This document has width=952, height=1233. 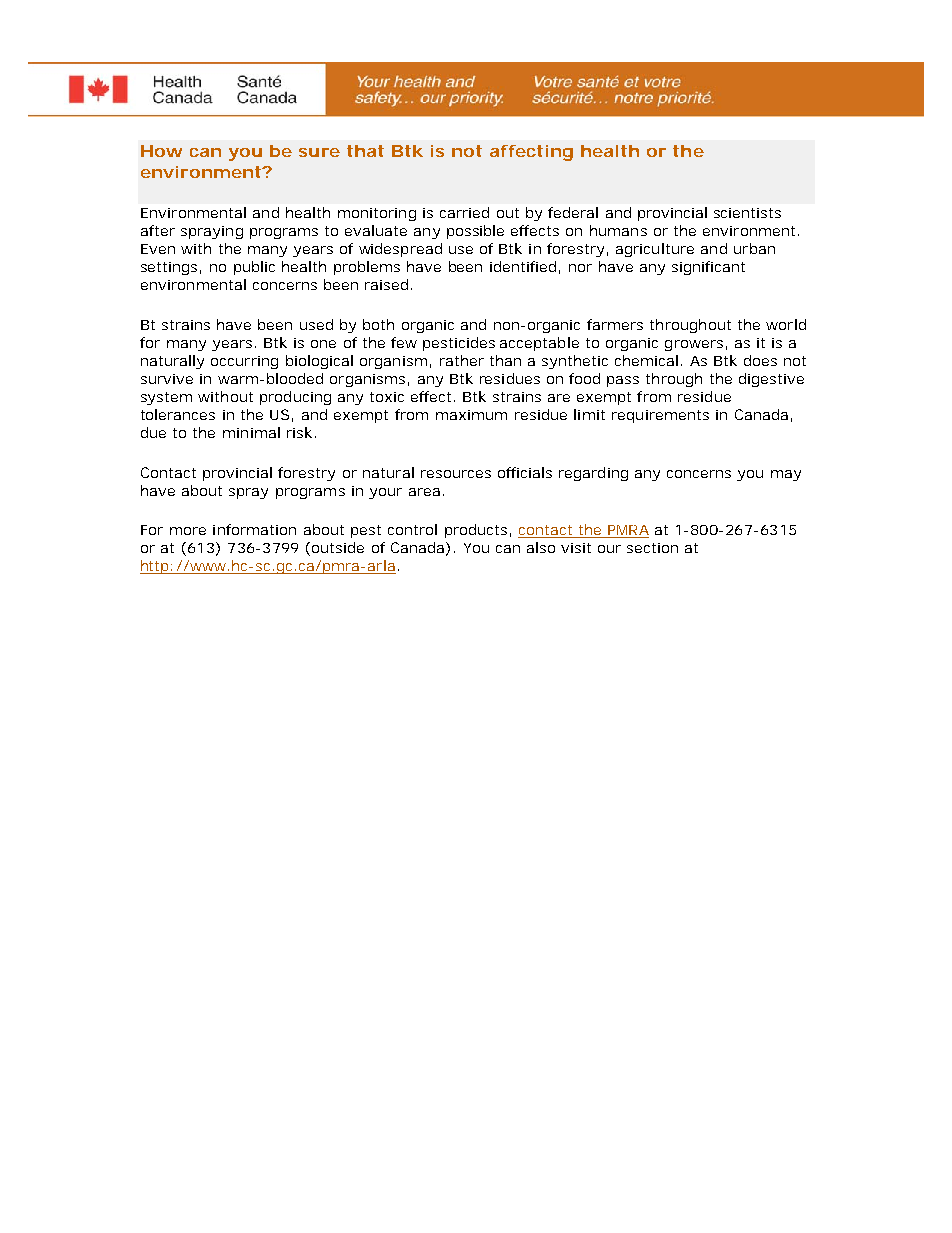 I want to click on maximum, so click(x=471, y=415).
